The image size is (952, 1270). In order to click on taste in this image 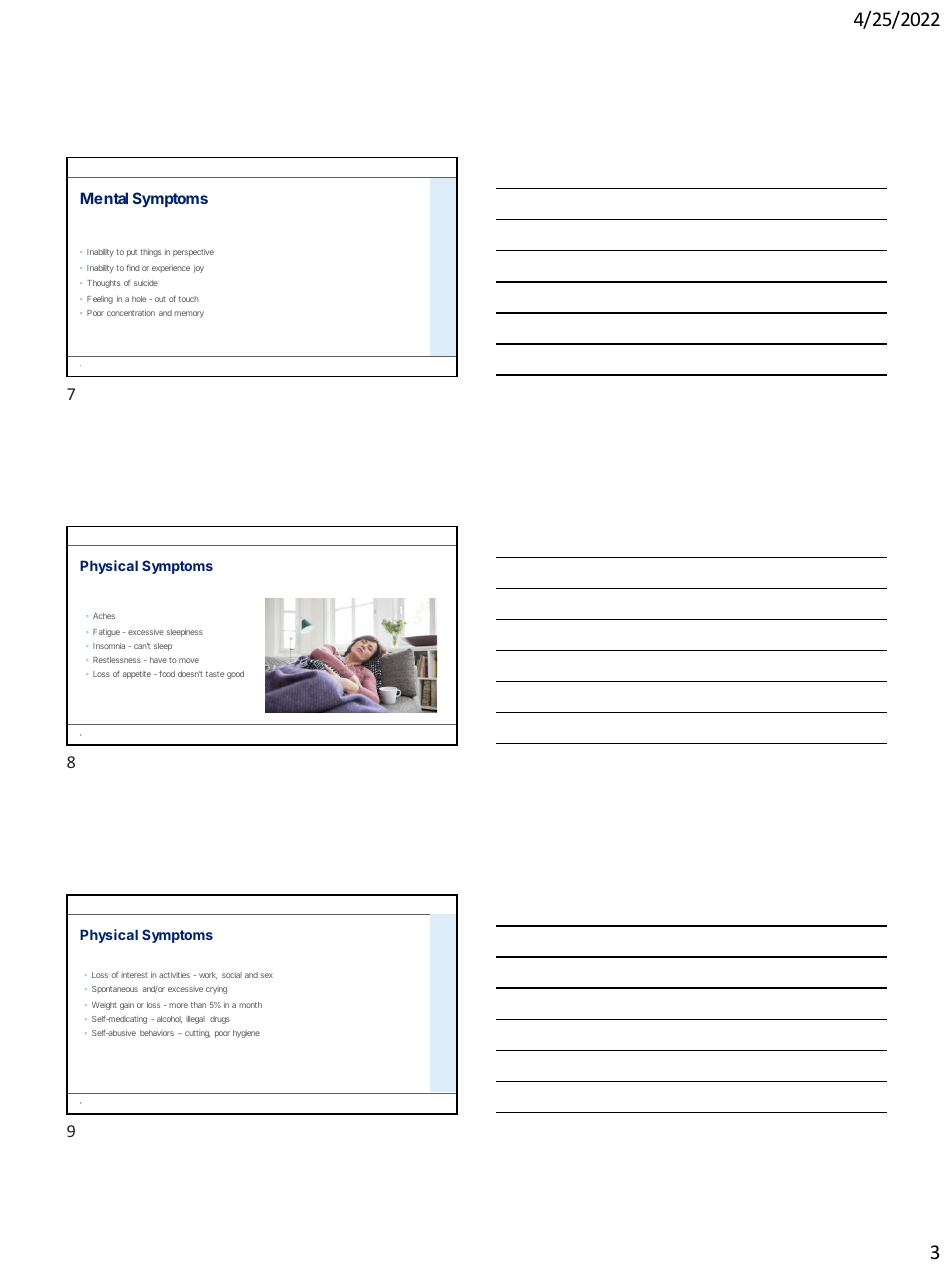, I will do `click(215, 674)`.
